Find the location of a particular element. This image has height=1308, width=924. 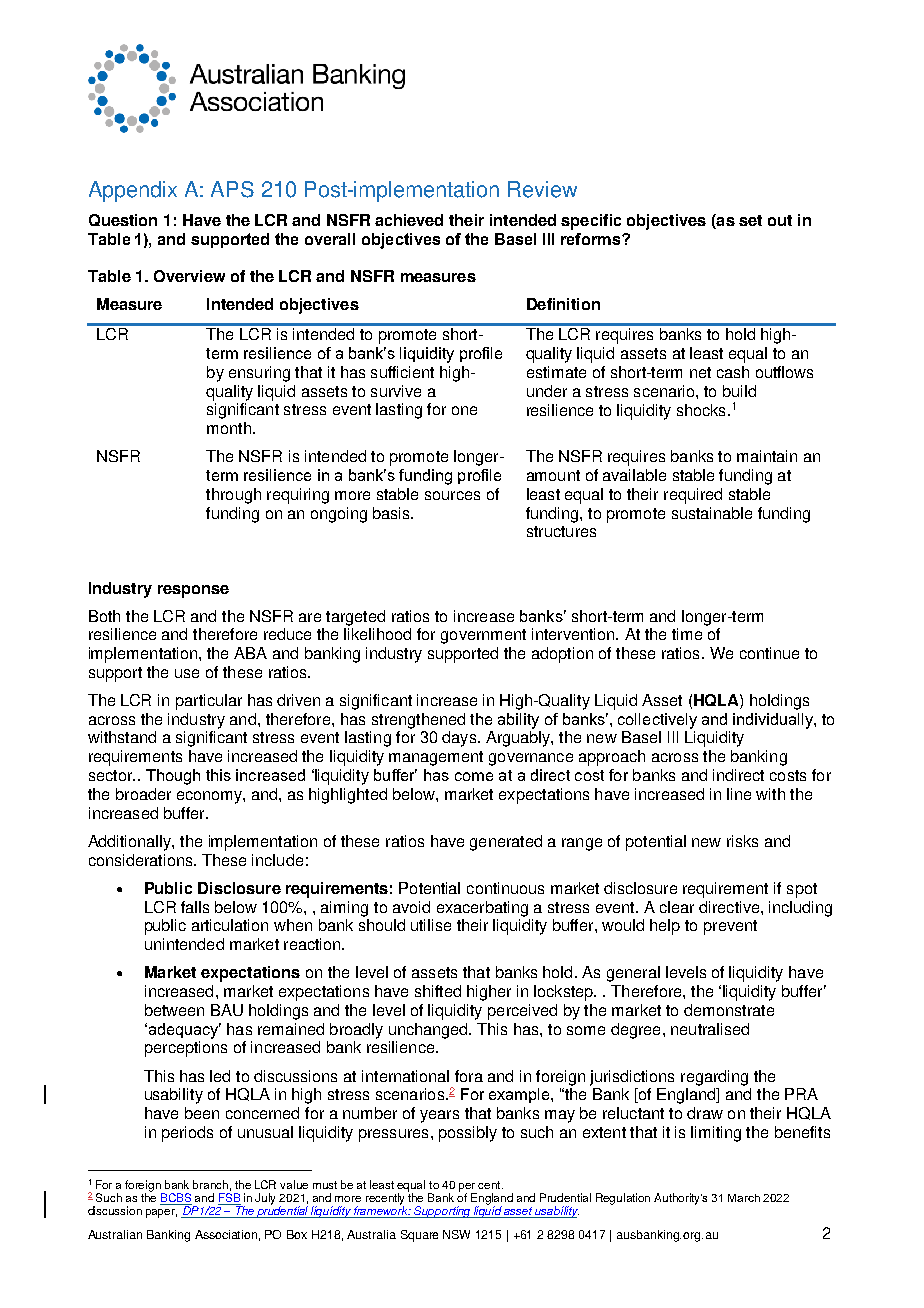

achieved is located at coordinates (409, 220).
